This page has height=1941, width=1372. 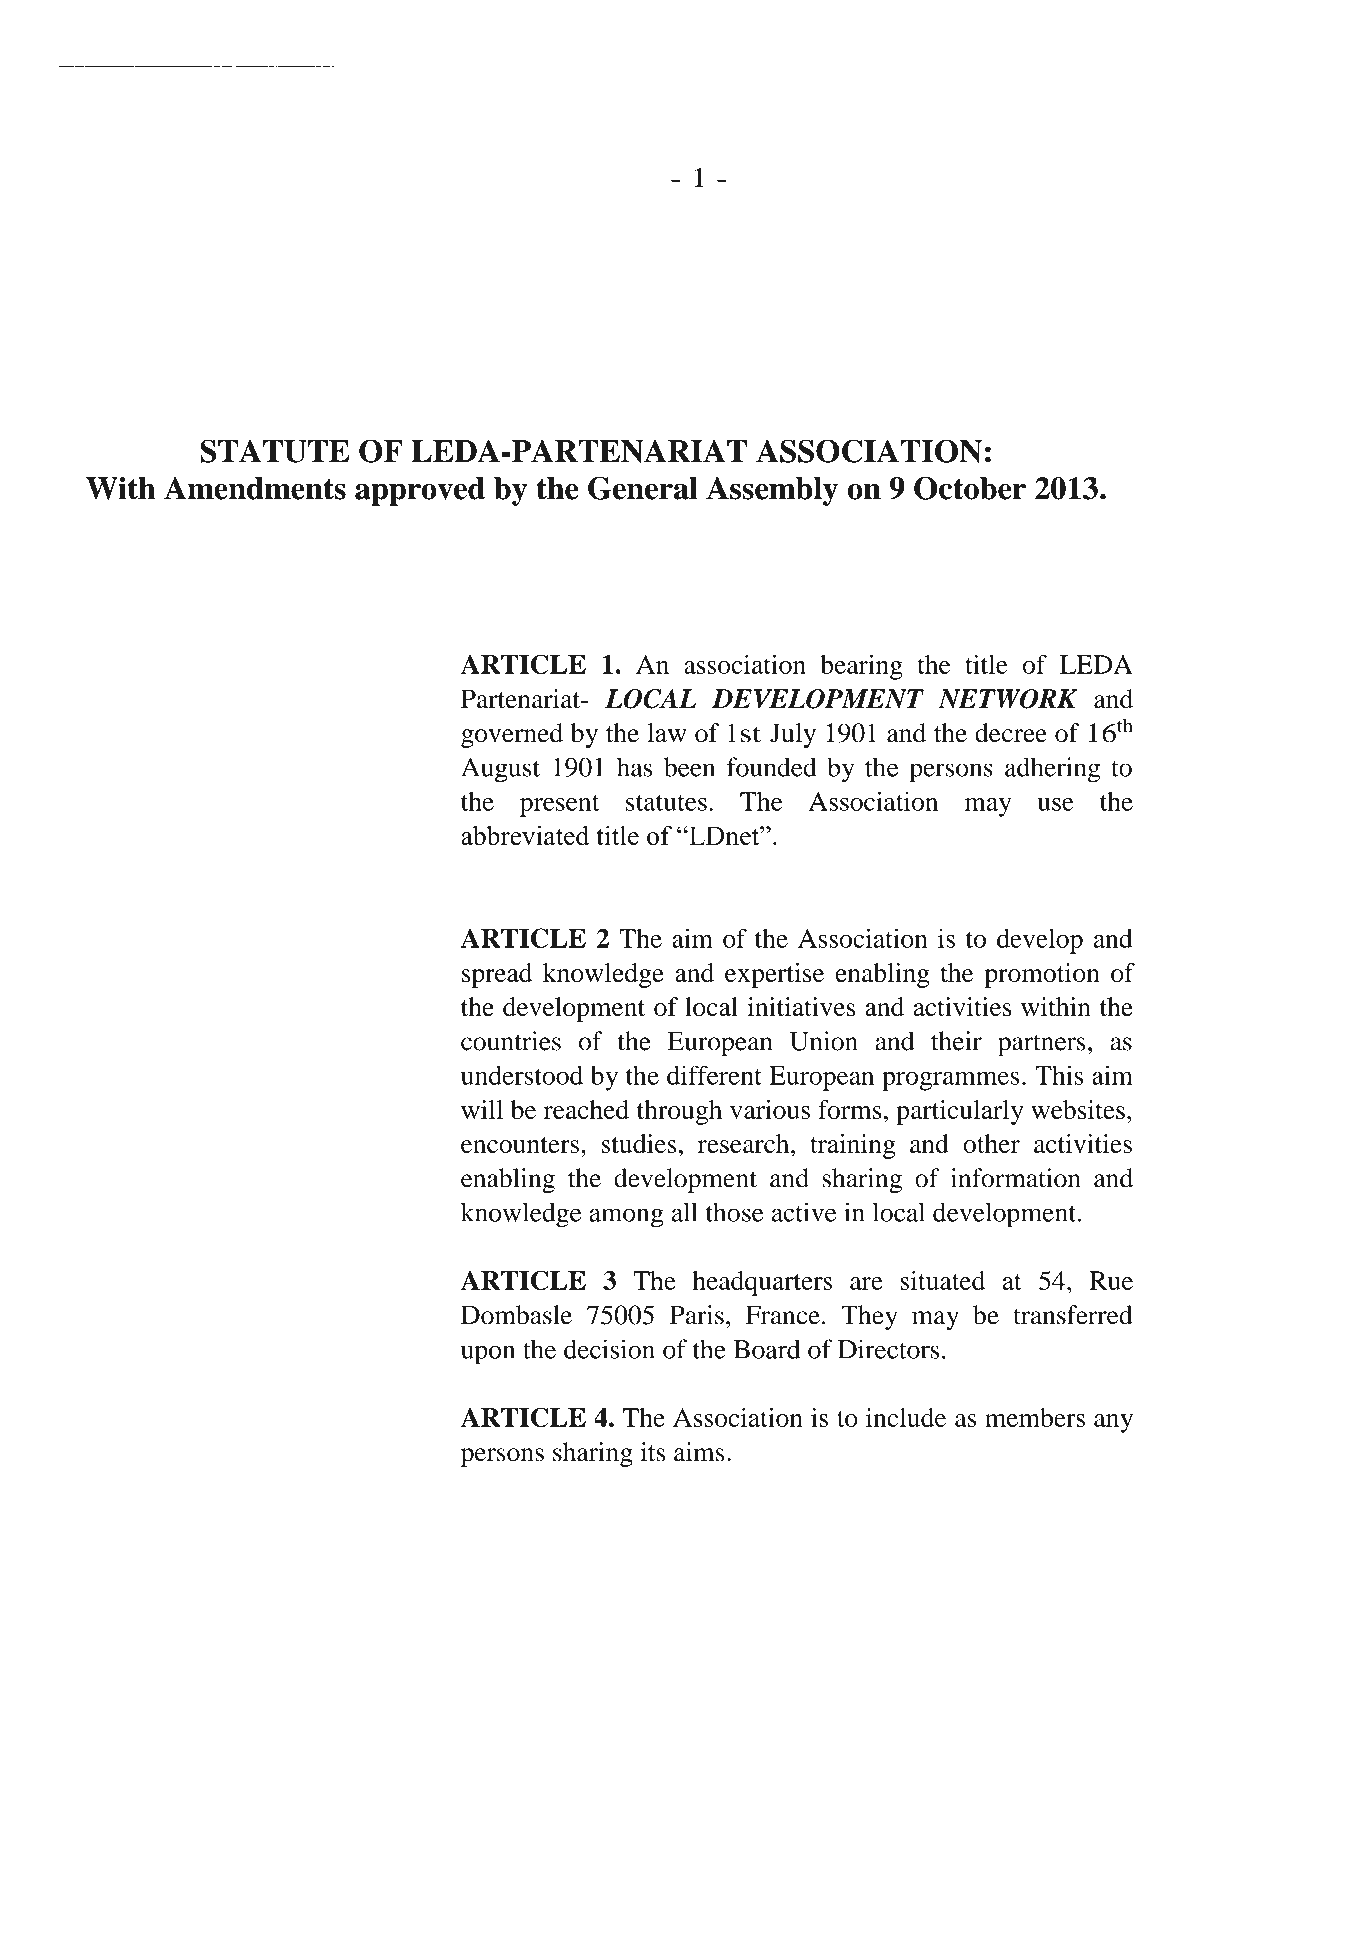 I want to click on approved, so click(x=420, y=491).
